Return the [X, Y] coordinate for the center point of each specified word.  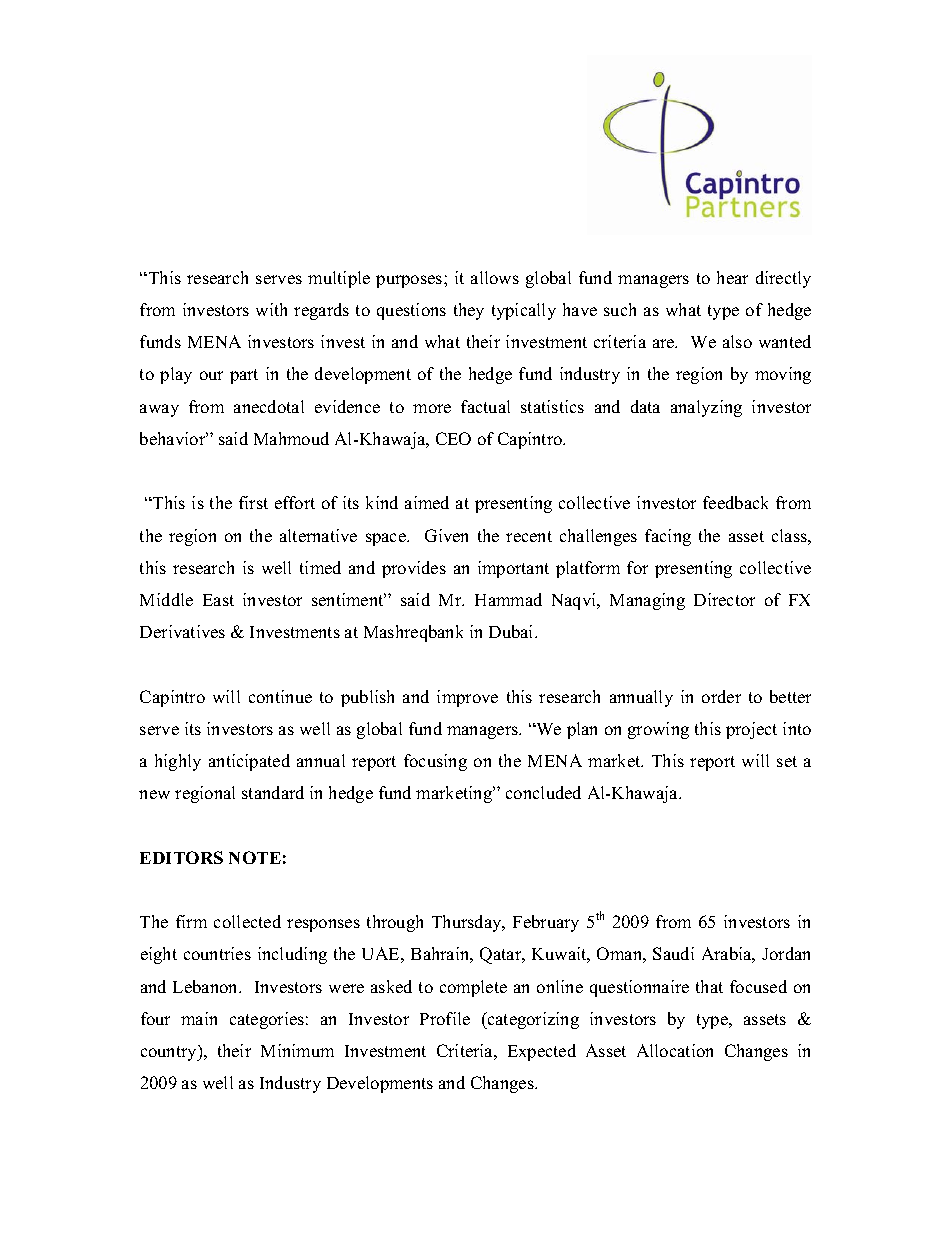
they [469, 311]
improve [467, 698]
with [271, 309]
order [721, 696]
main [199, 1018]
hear [732, 277]
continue [280, 696]
